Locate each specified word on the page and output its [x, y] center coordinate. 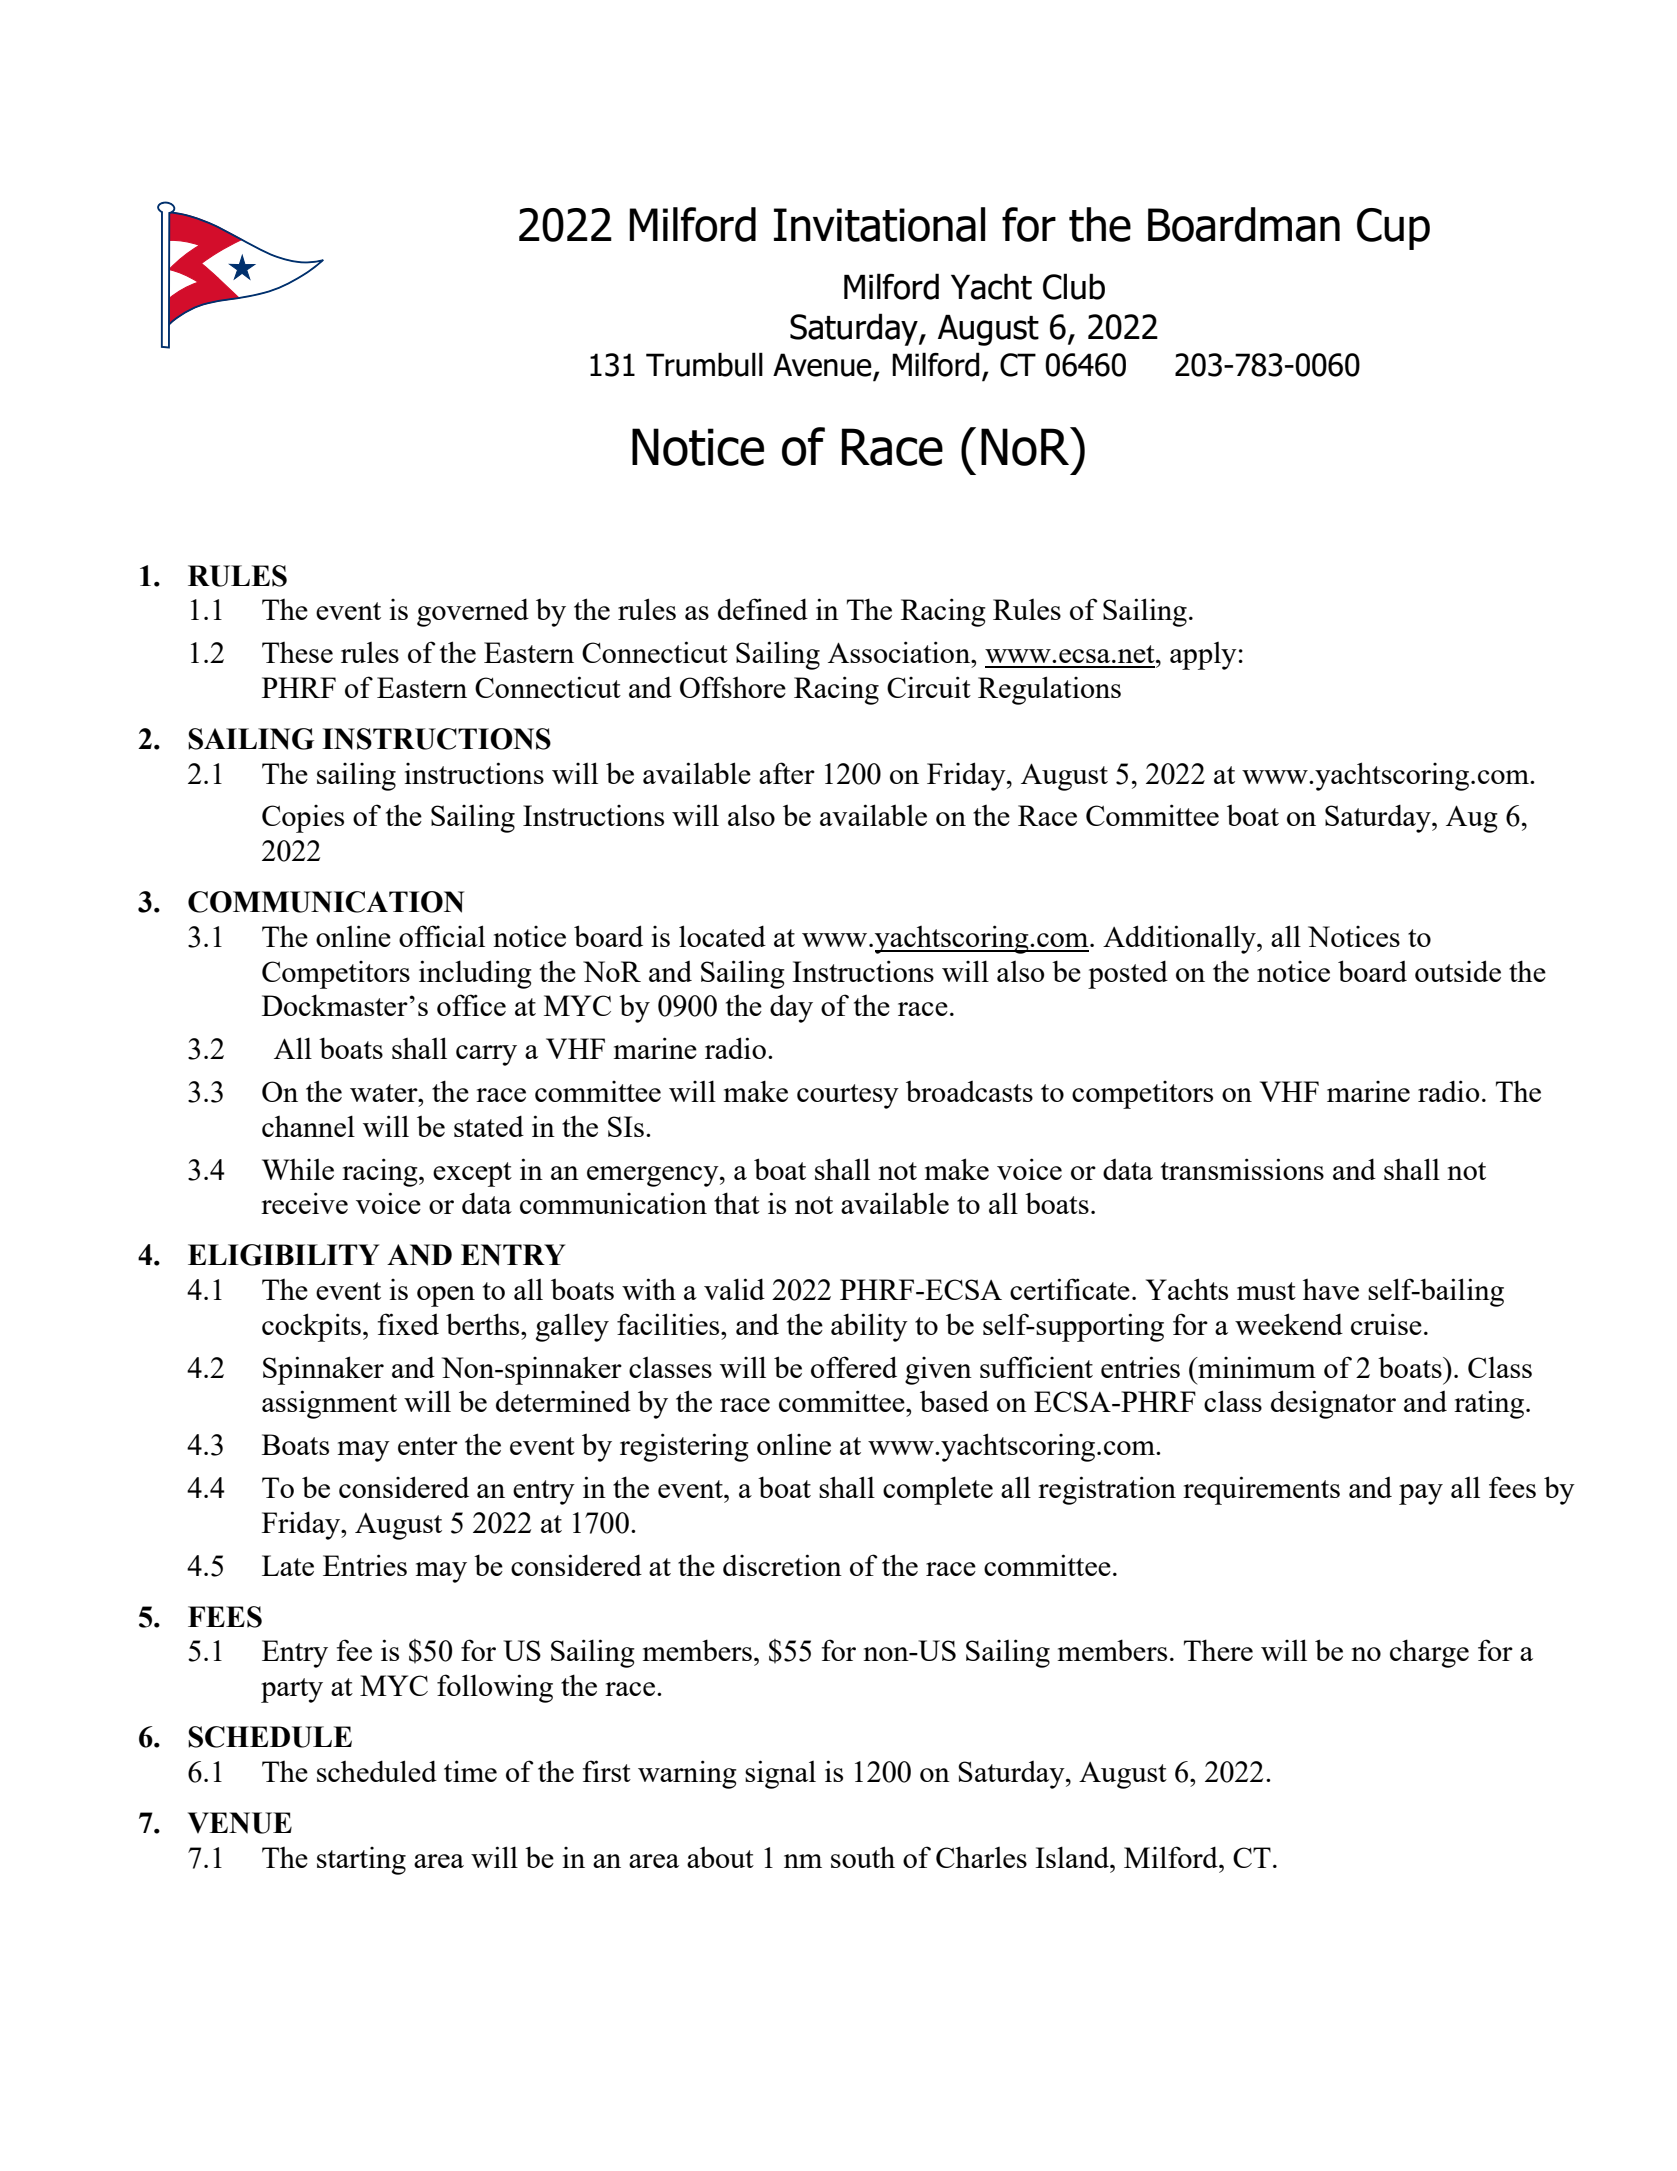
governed [473, 612]
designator [1333, 1404]
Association [900, 652]
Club [1074, 286]
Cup [1393, 229]
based [954, 1401]
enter [428, 1446]
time [470, 1771]
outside [1458, 971]
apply [1203, 656]
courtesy [848, 1096]
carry [486, 1055]
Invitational [879, 224]
